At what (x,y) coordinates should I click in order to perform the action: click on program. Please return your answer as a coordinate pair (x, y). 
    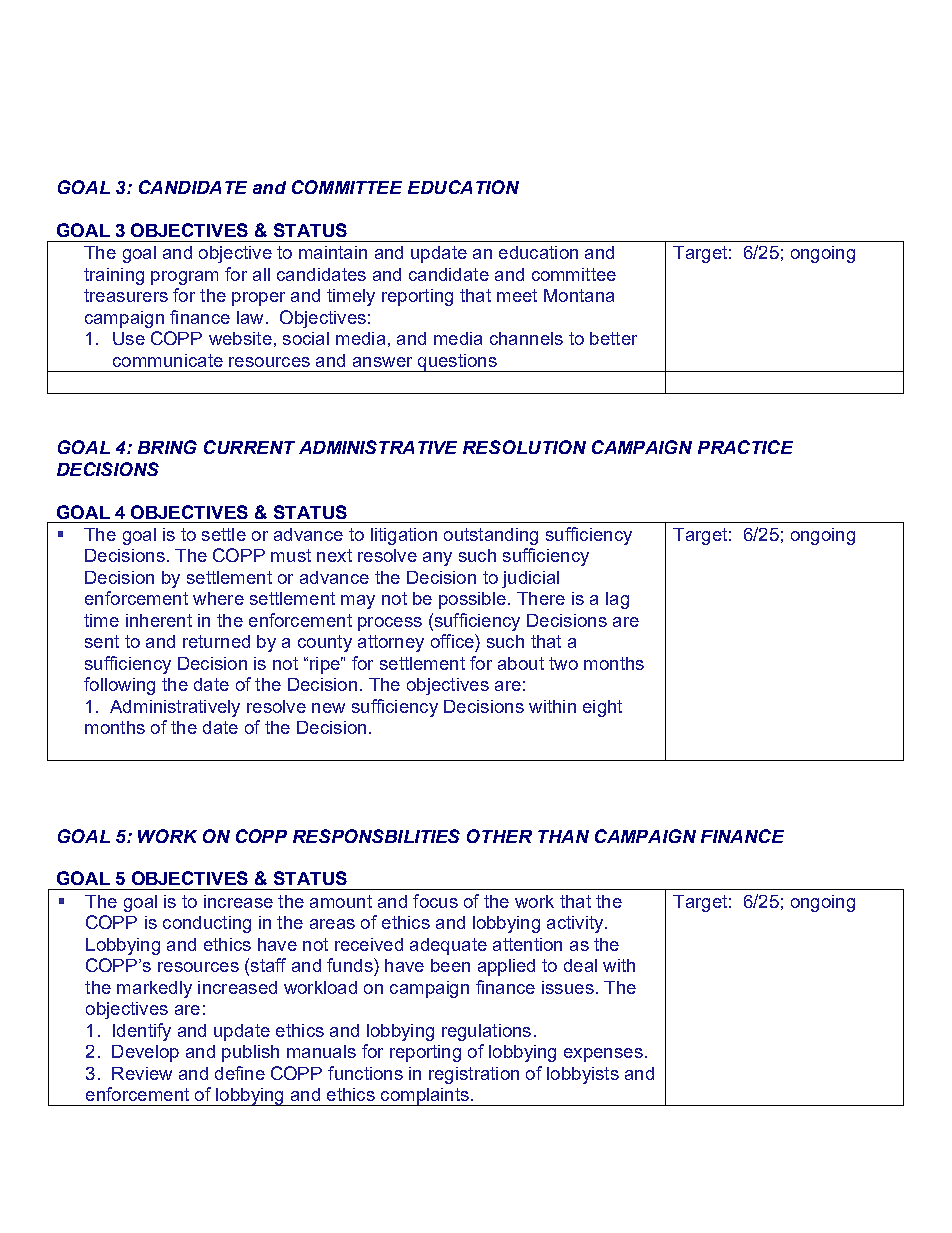
    Looking at the image, I should click on (184, 278).
